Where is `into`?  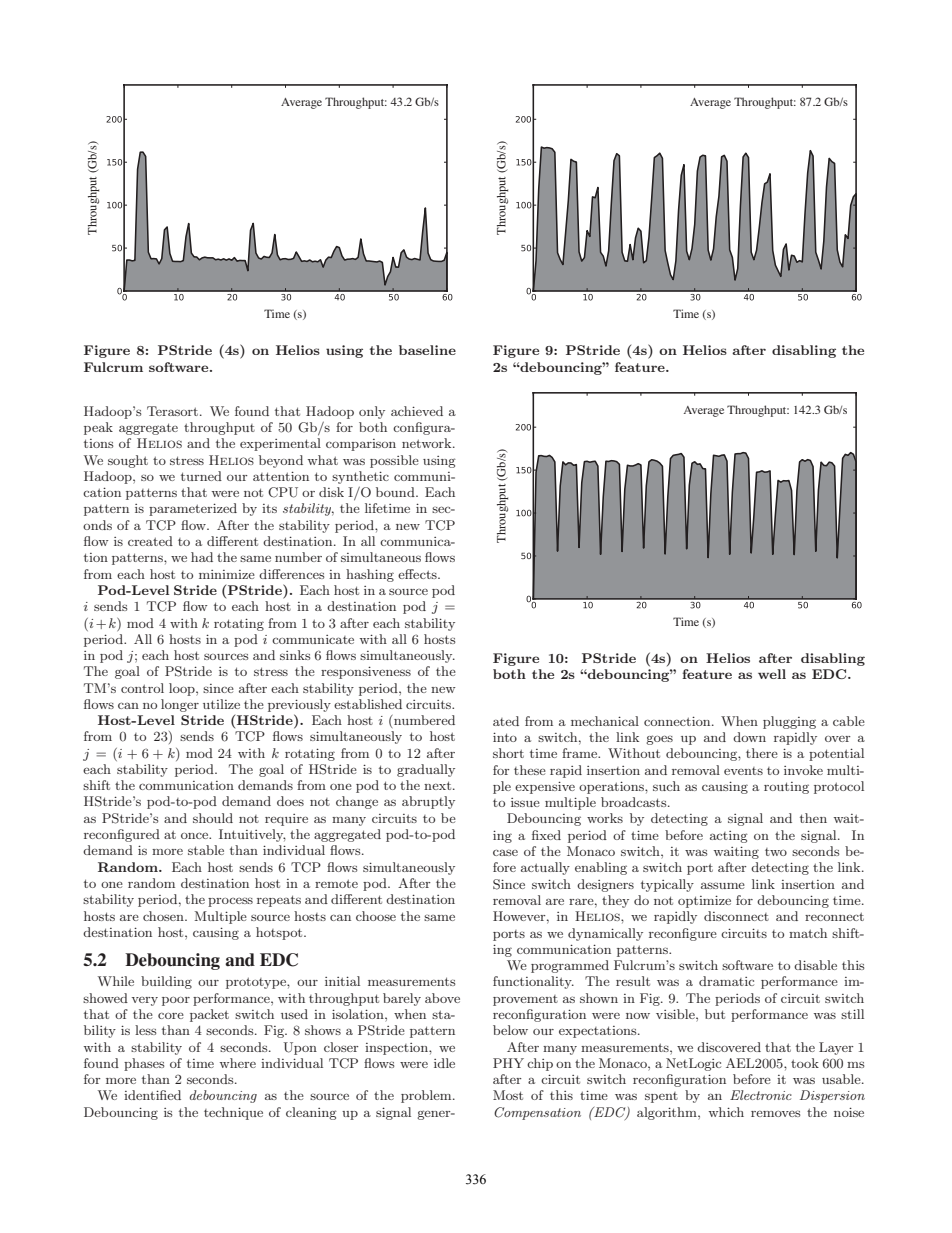 into is located at coordinates (505, 737).
